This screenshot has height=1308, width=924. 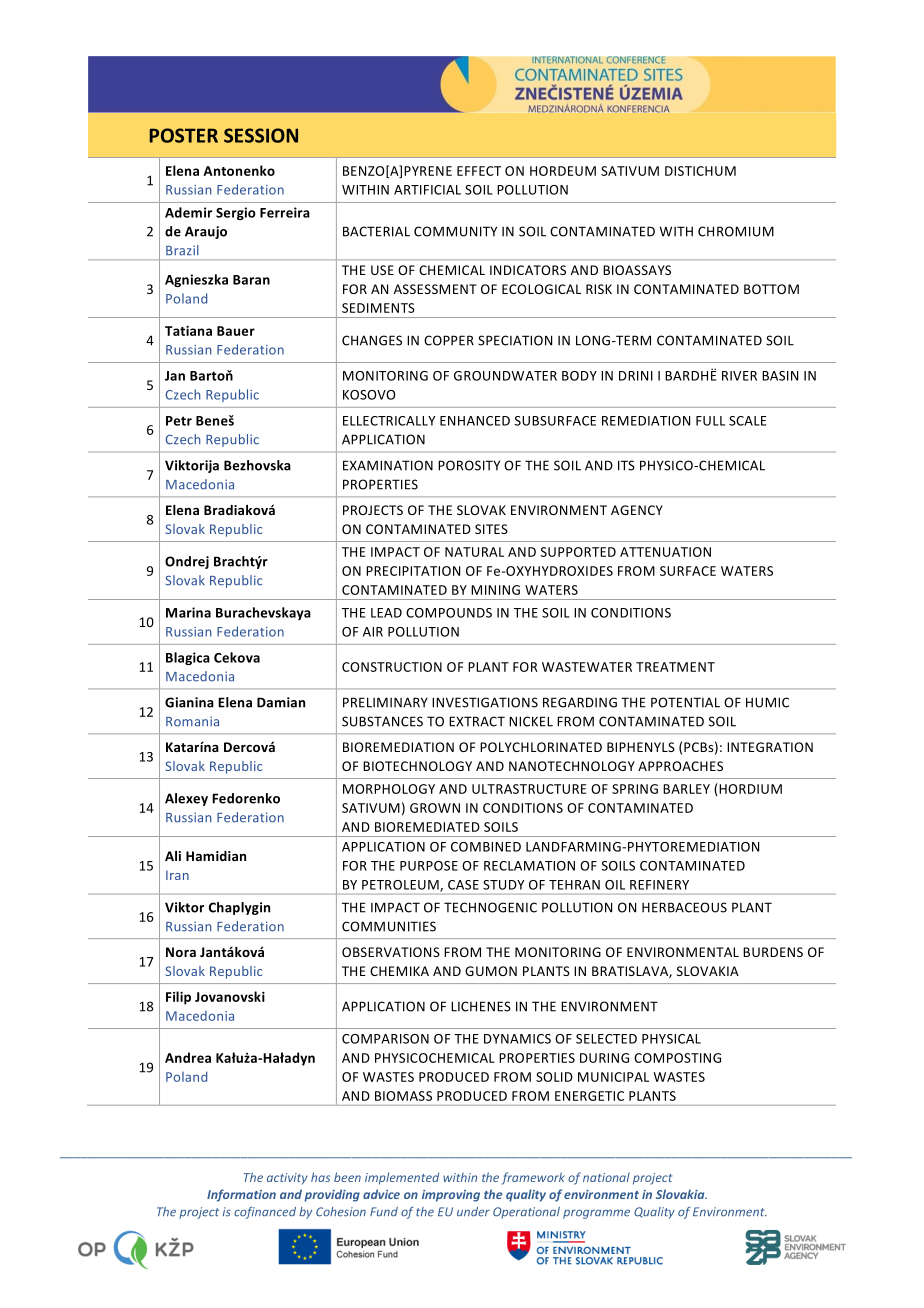 I want to click on CASE, so click(x=463, y=885).
